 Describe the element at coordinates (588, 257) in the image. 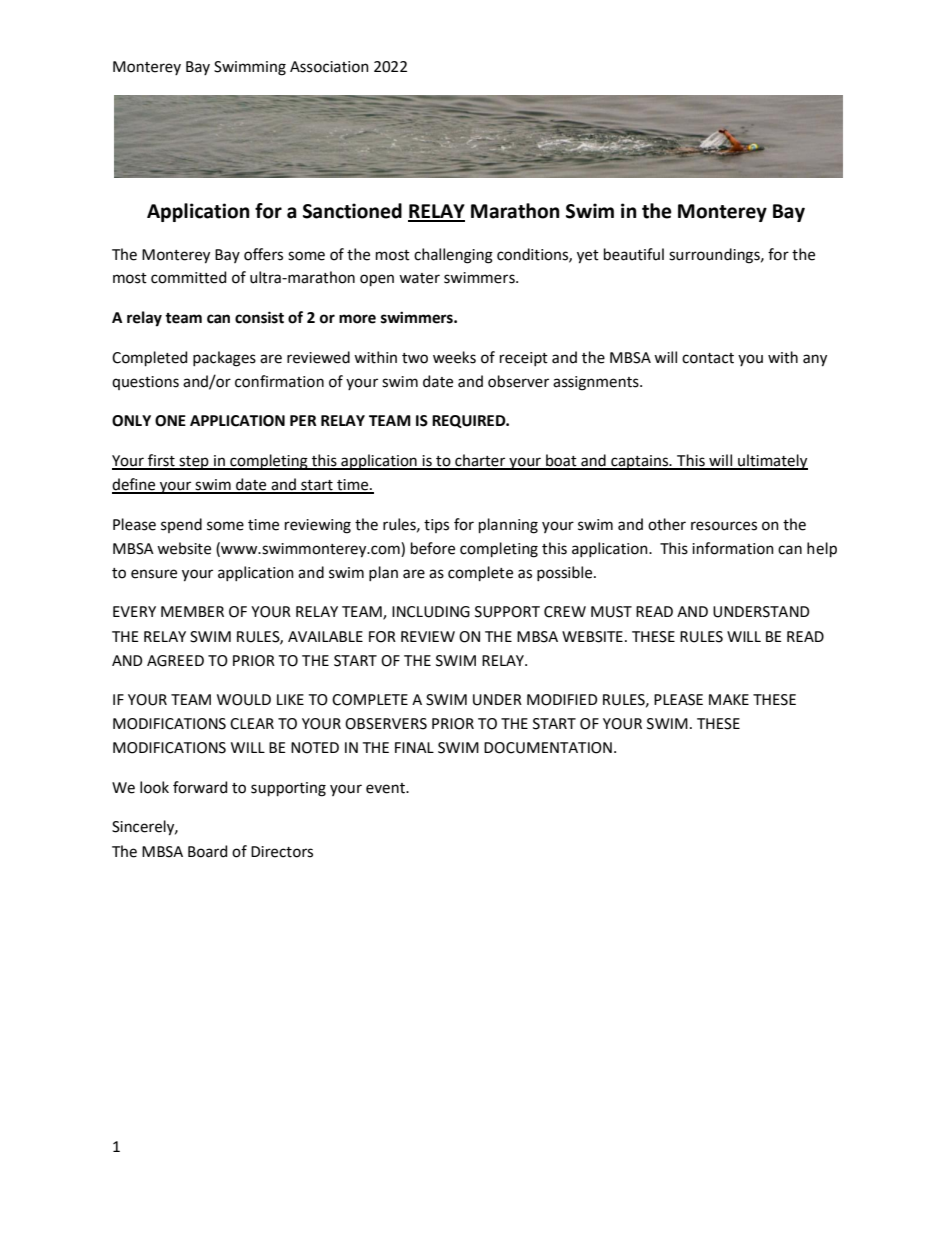

I see `yet` at that location.
